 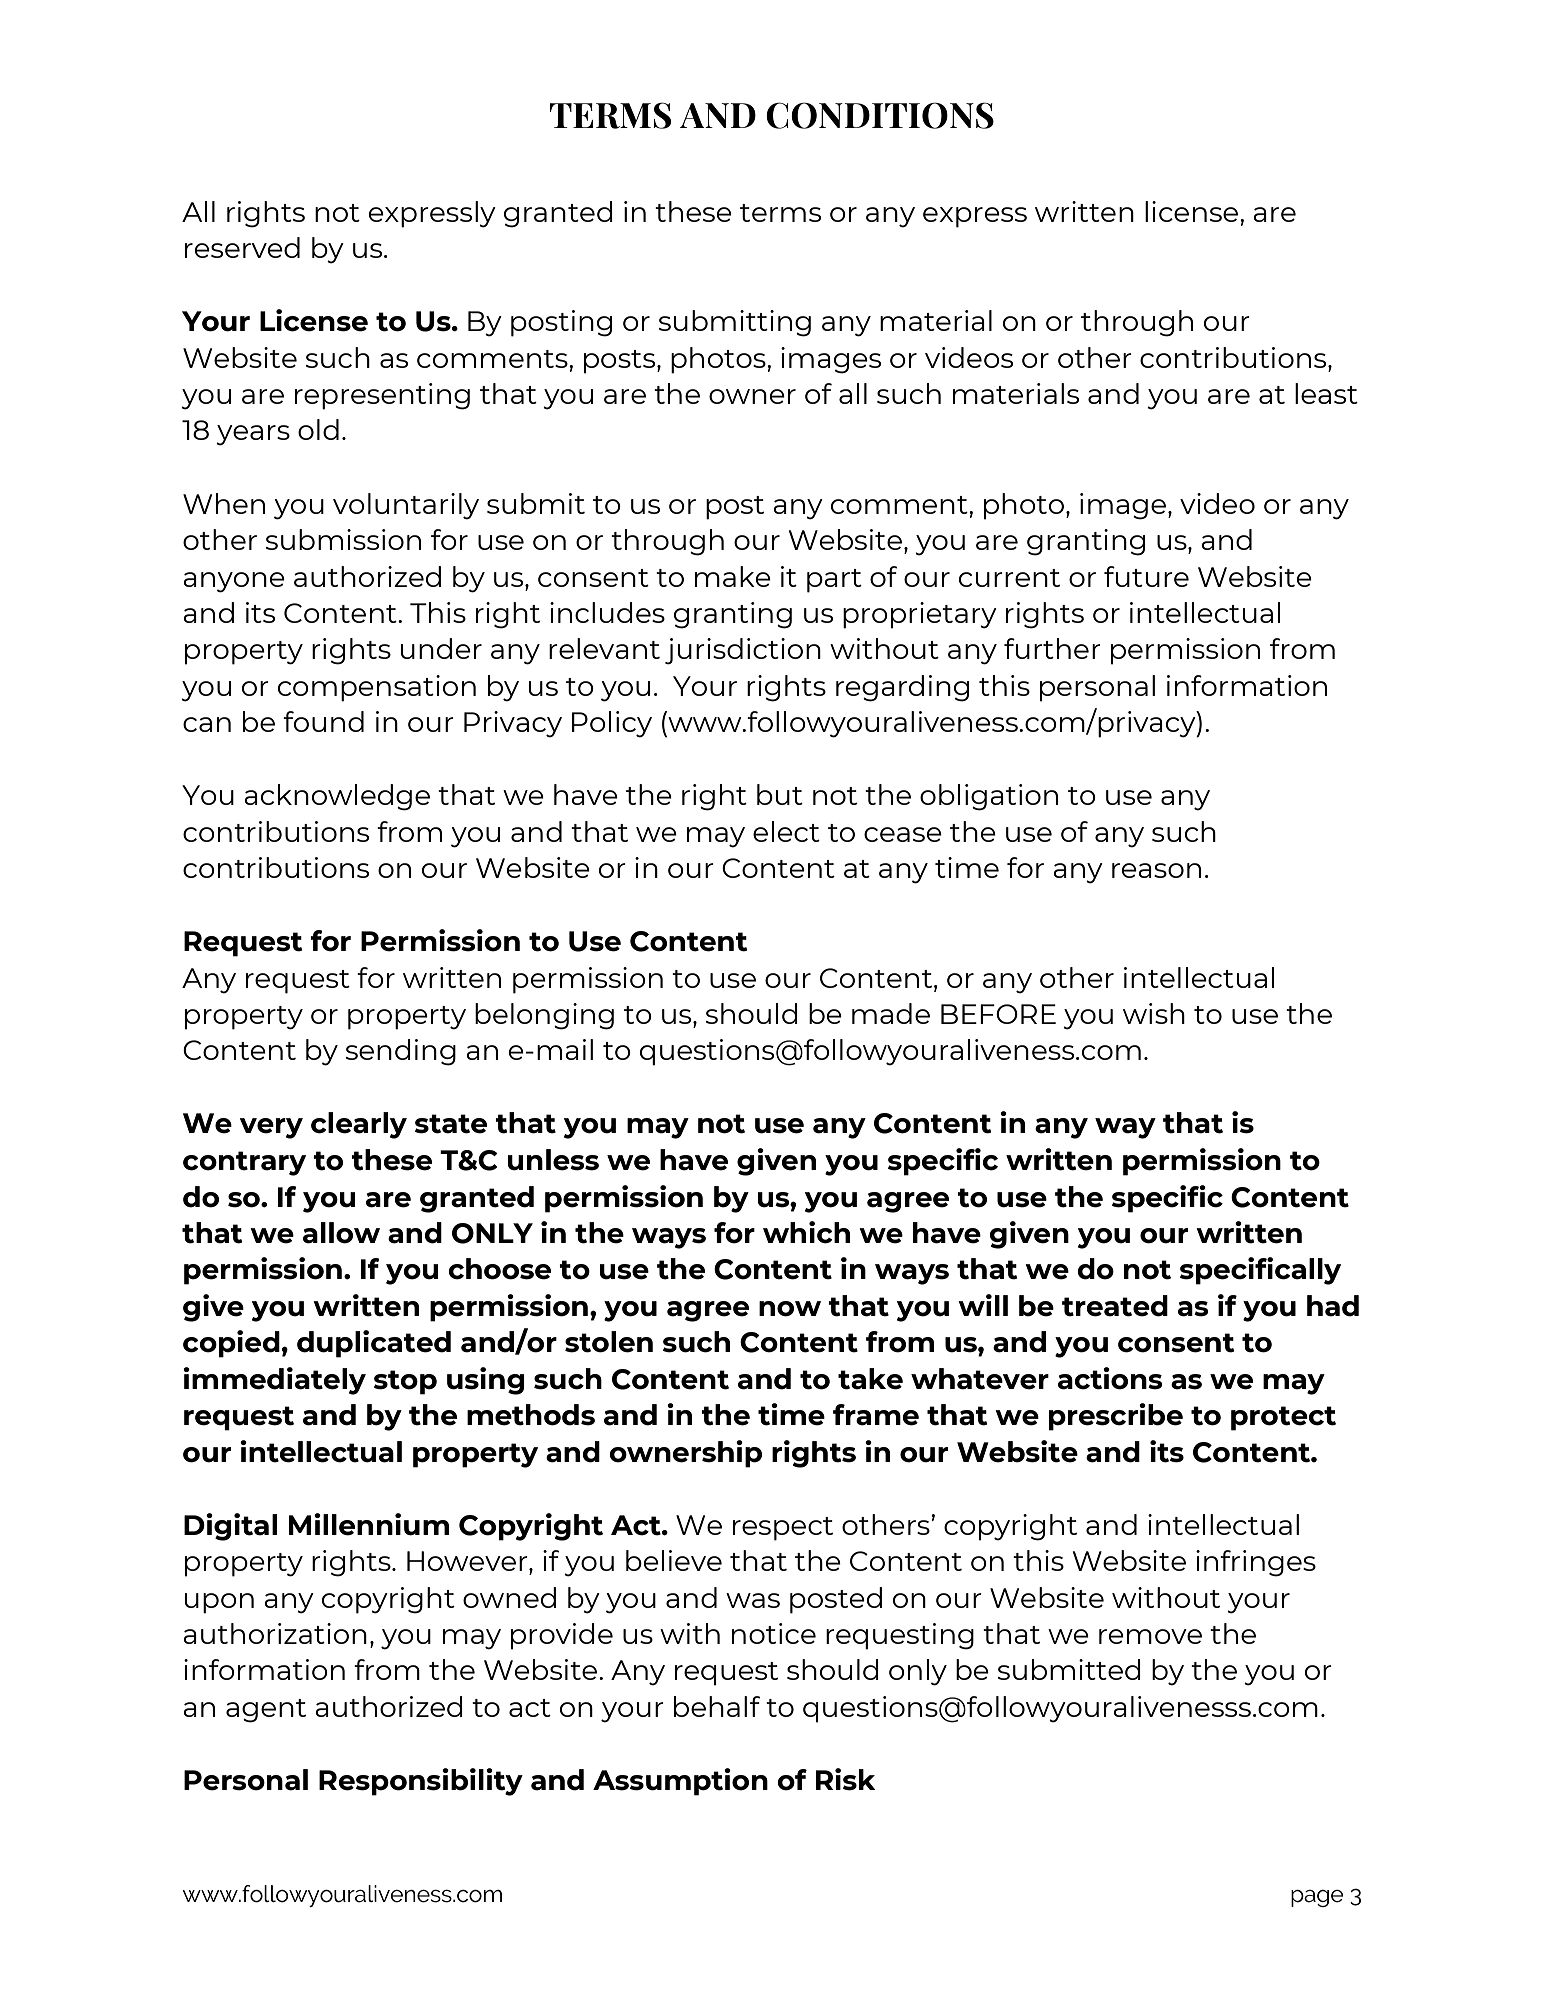 I want to click on CONDITIONS, so click(x=880, y=115).
